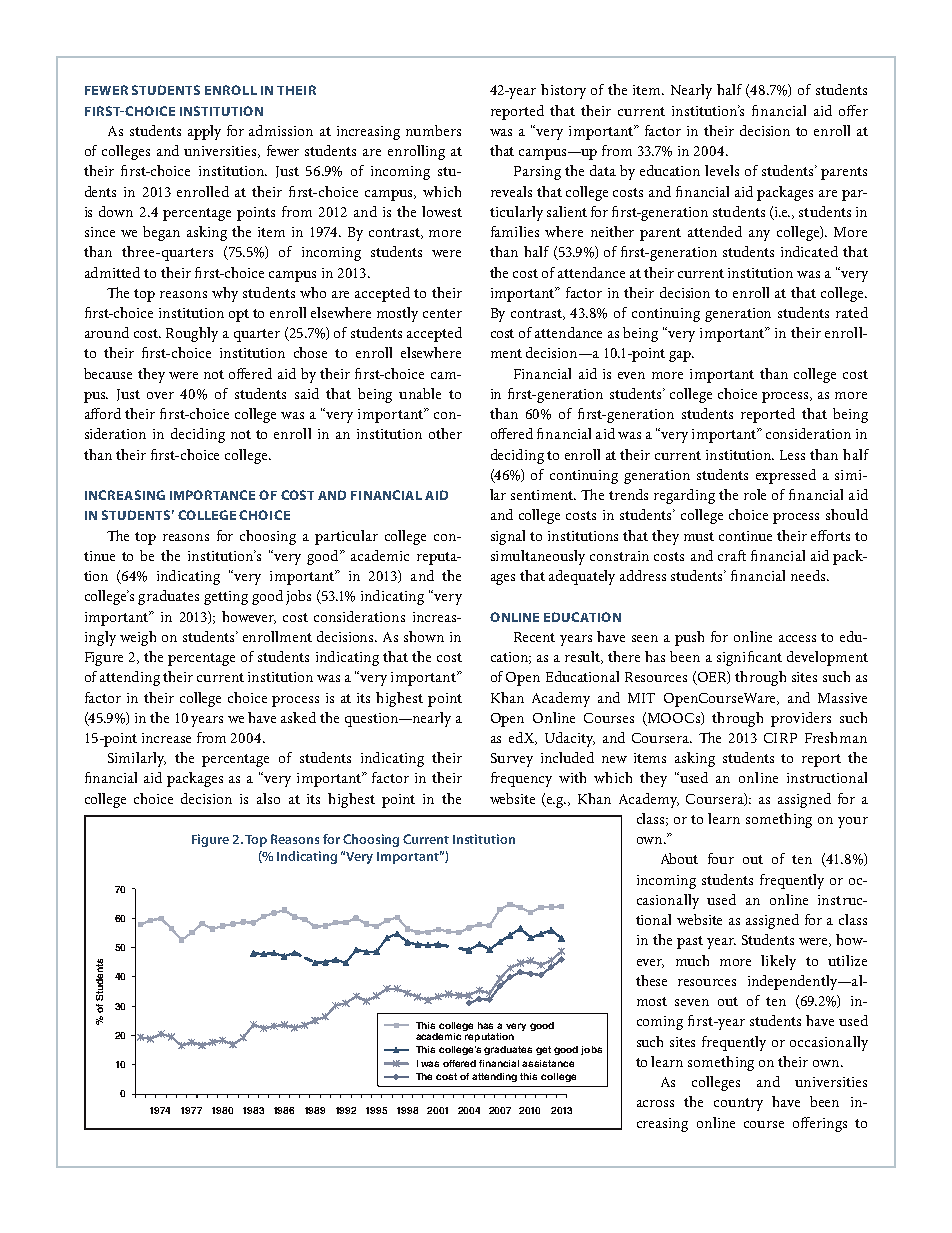 The height and width of the screenshot is (1233, 952). What do you see at coordinates (442, 313) in the screenshot?
I see `center` at bounding box center [442, 313].
